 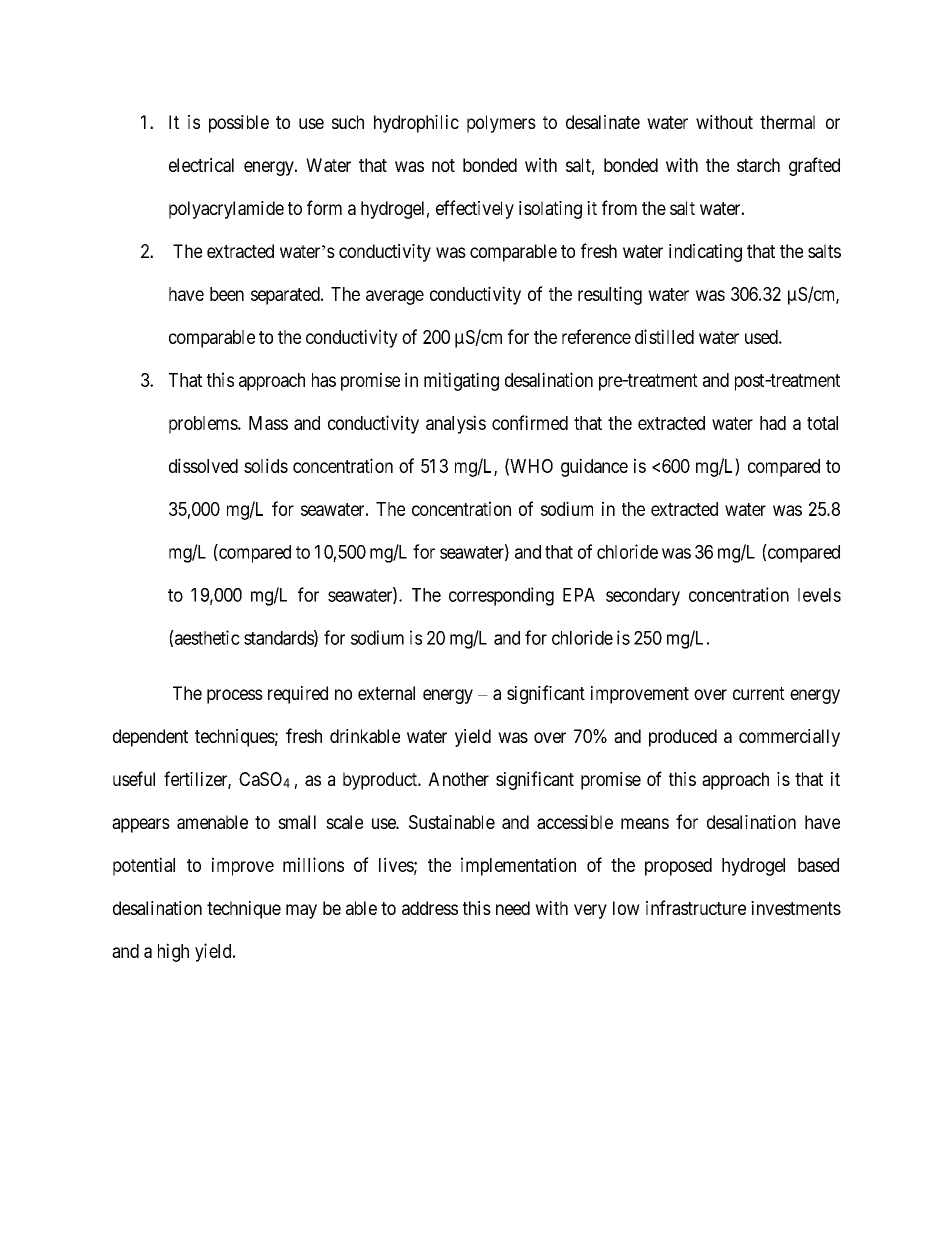 What do you see at coordinates (513, 908) in the image?
I see `need` at bounding box center [513, 908].
